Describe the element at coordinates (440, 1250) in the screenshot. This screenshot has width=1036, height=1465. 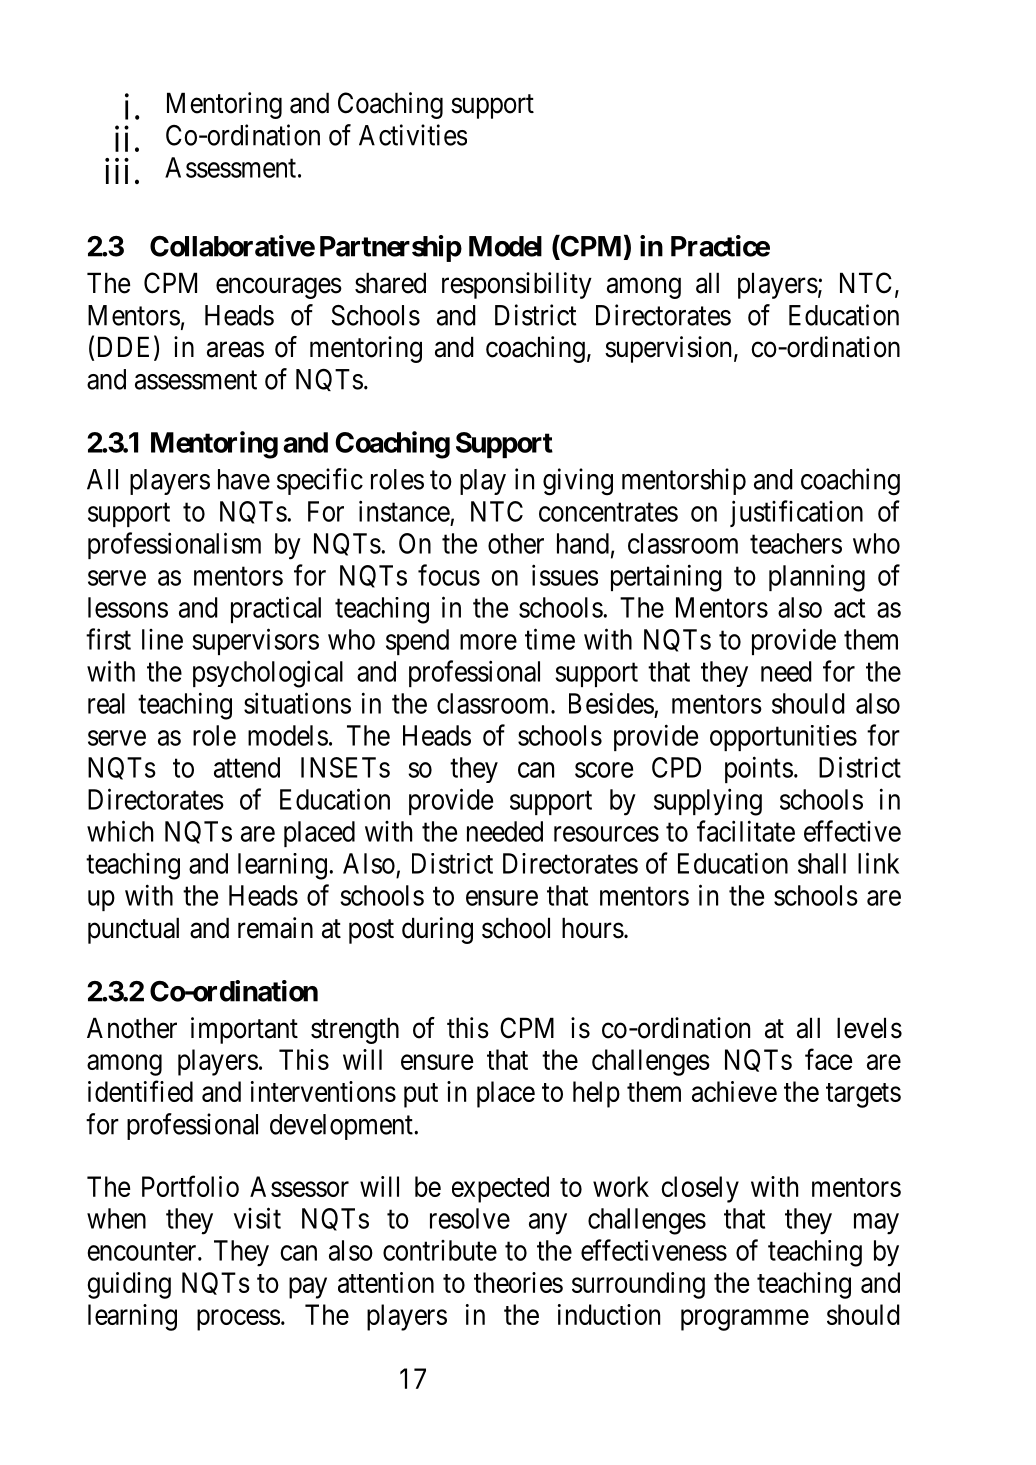
I see `contribute` at that location.
